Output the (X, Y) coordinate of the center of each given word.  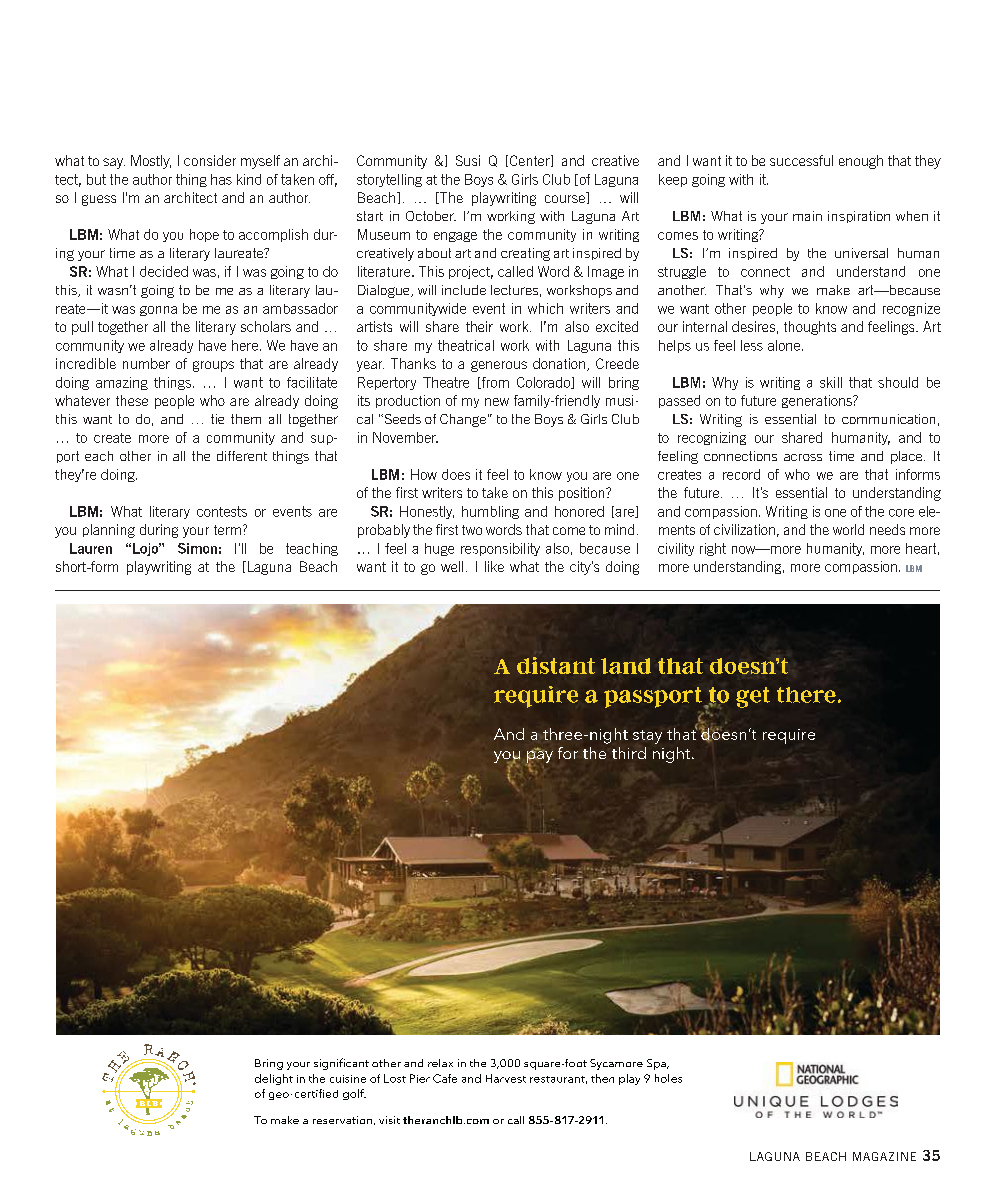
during (159, 531)
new (497, 402)
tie (217, 419)
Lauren (91, 548)
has (221, 179)
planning (109, 531)
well (452, 566)
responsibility (500, 549)
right (713, 549)
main (807, 216)
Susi (468, 160)
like (494, 566)
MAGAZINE (884, 1156)
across (803, 457)
